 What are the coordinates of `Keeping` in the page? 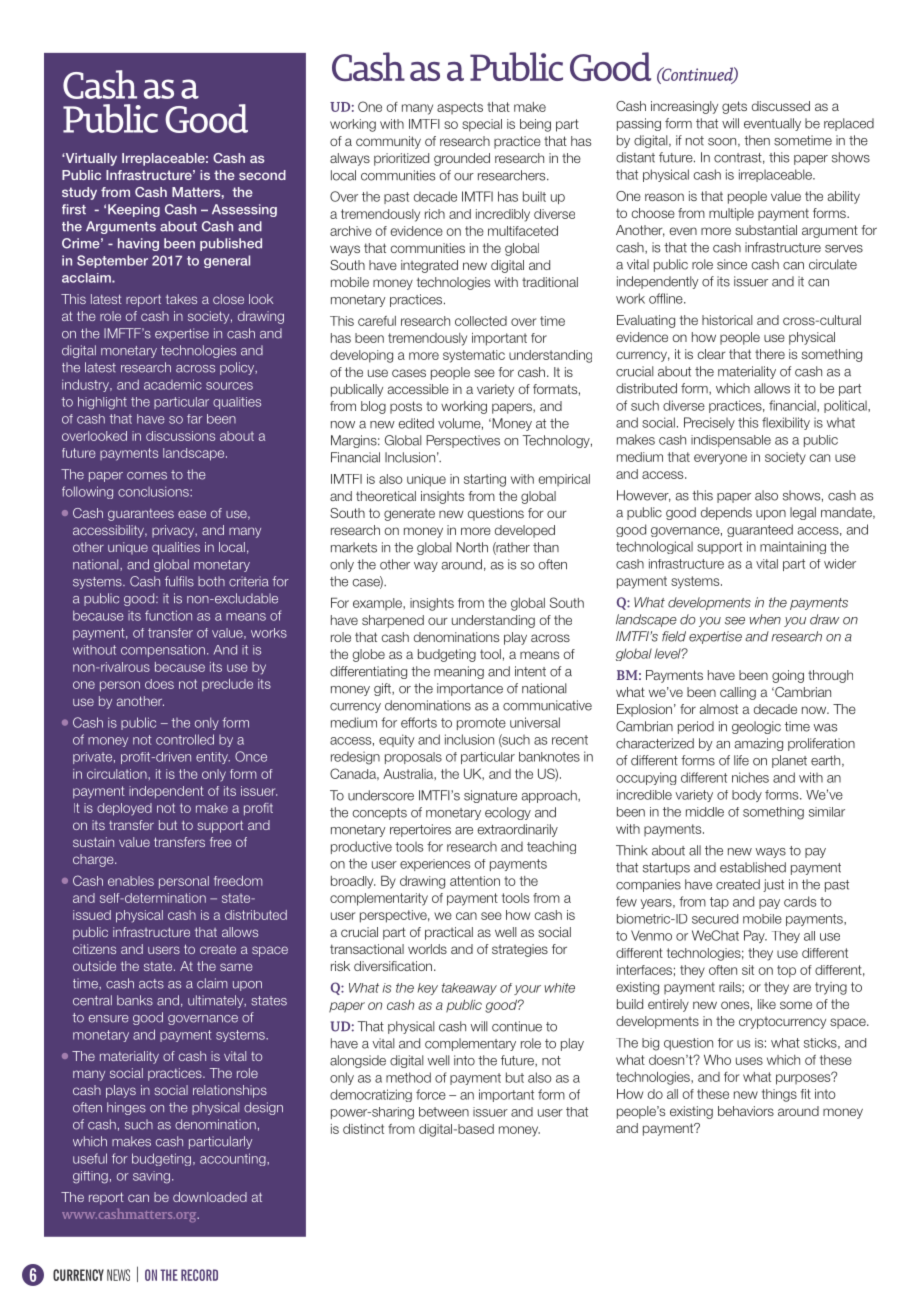 It's located at (134, 210).
